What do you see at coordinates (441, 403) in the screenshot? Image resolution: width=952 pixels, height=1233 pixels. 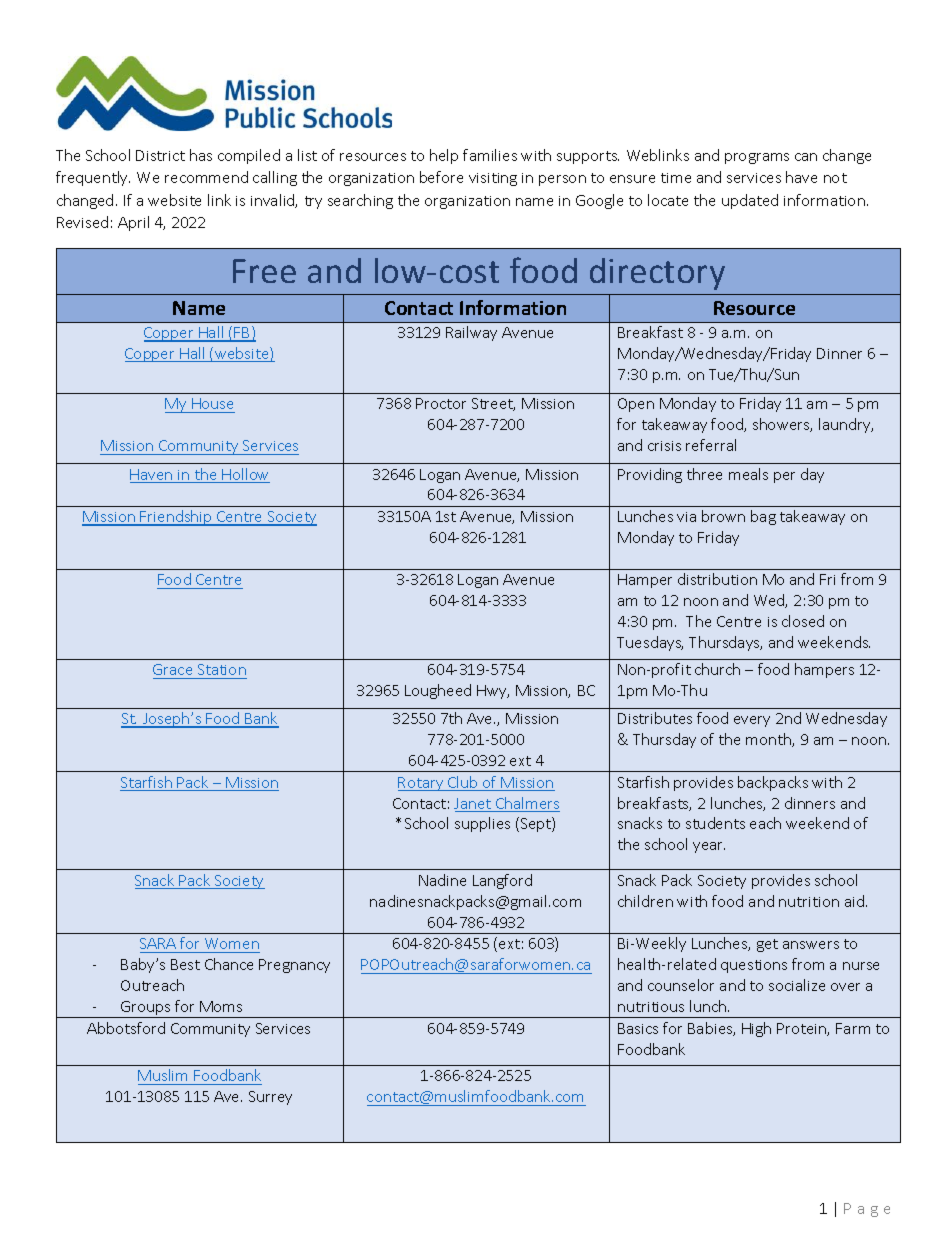 I see `Proctor` at bounding box center [441, 403].
